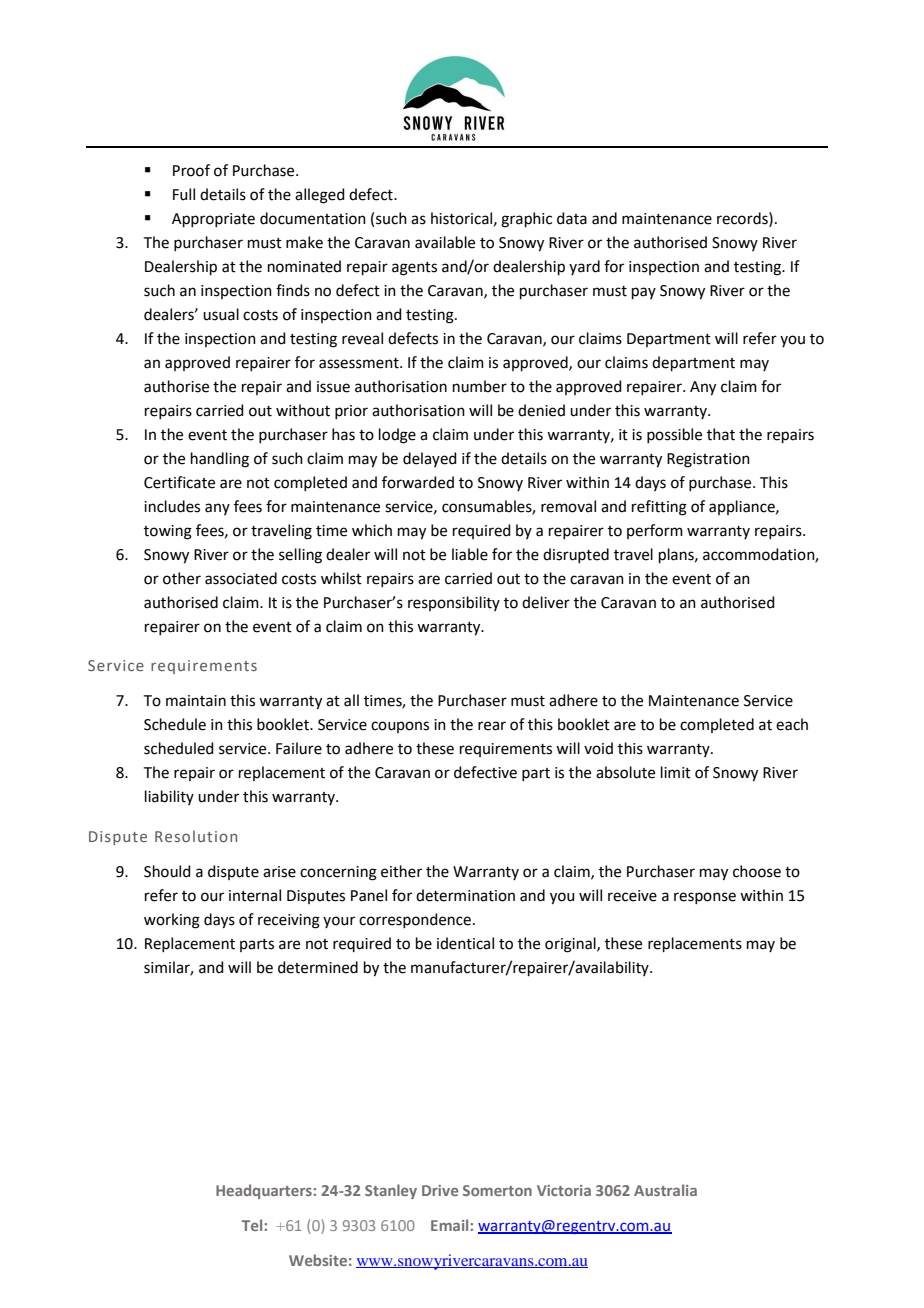  Describe the element at coordinates (213, 220) in the screenshot. I see `Appropriate` at that location.
